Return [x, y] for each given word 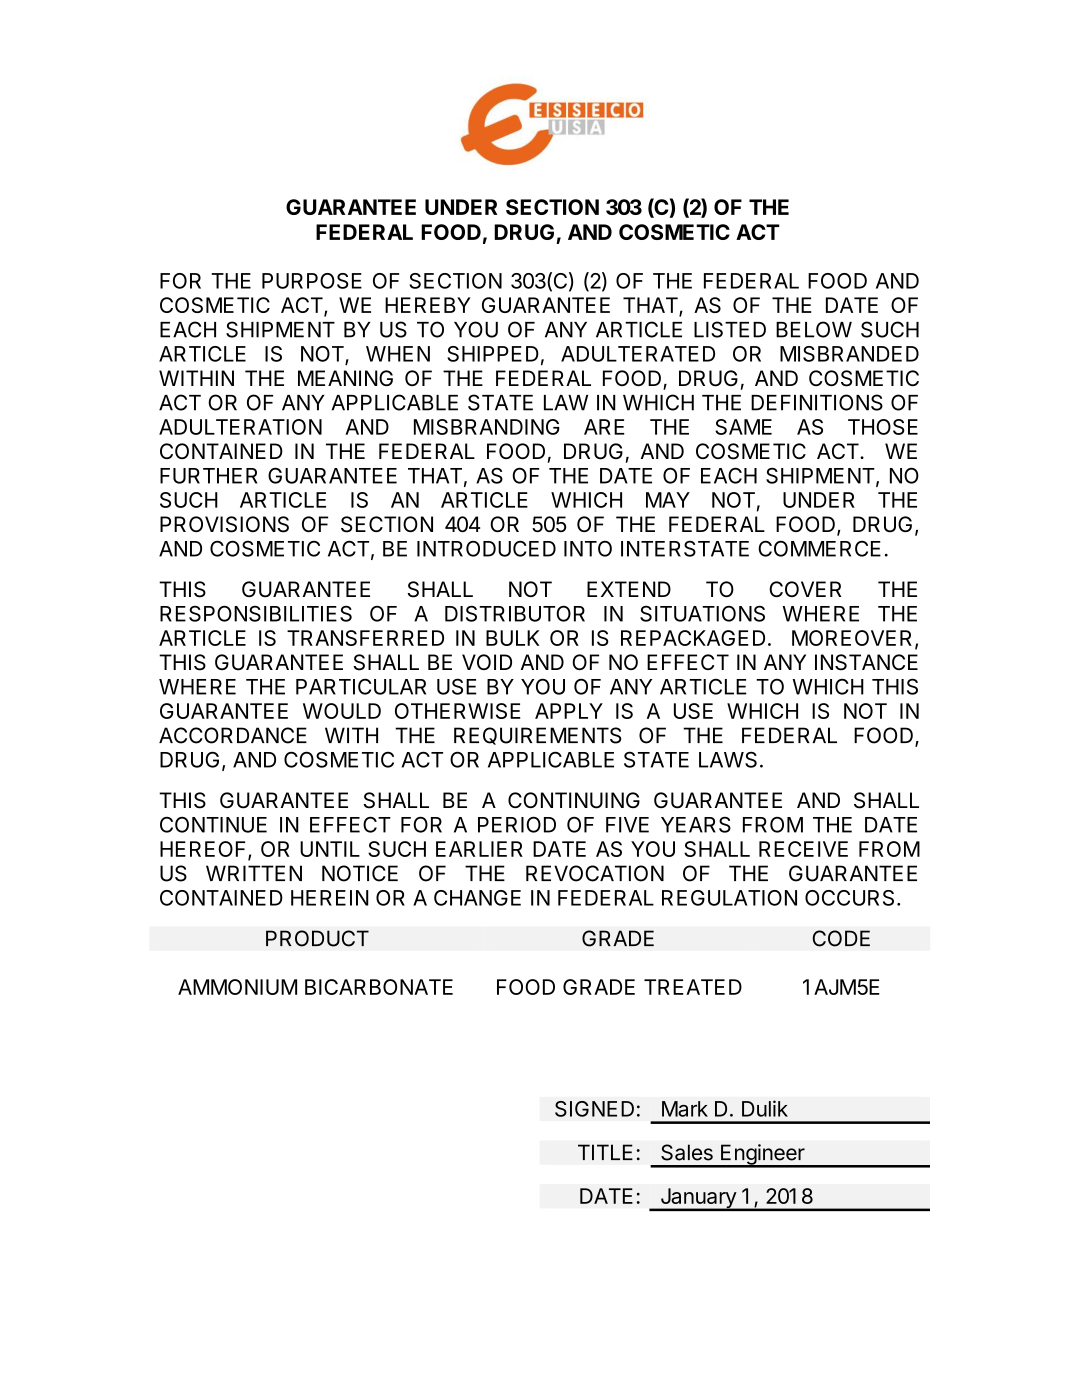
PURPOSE [312, 281]
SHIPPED [493, 354]
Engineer [763, 1155]
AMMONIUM [237, 987]
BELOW [814, 329]
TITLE [605, 1152]
